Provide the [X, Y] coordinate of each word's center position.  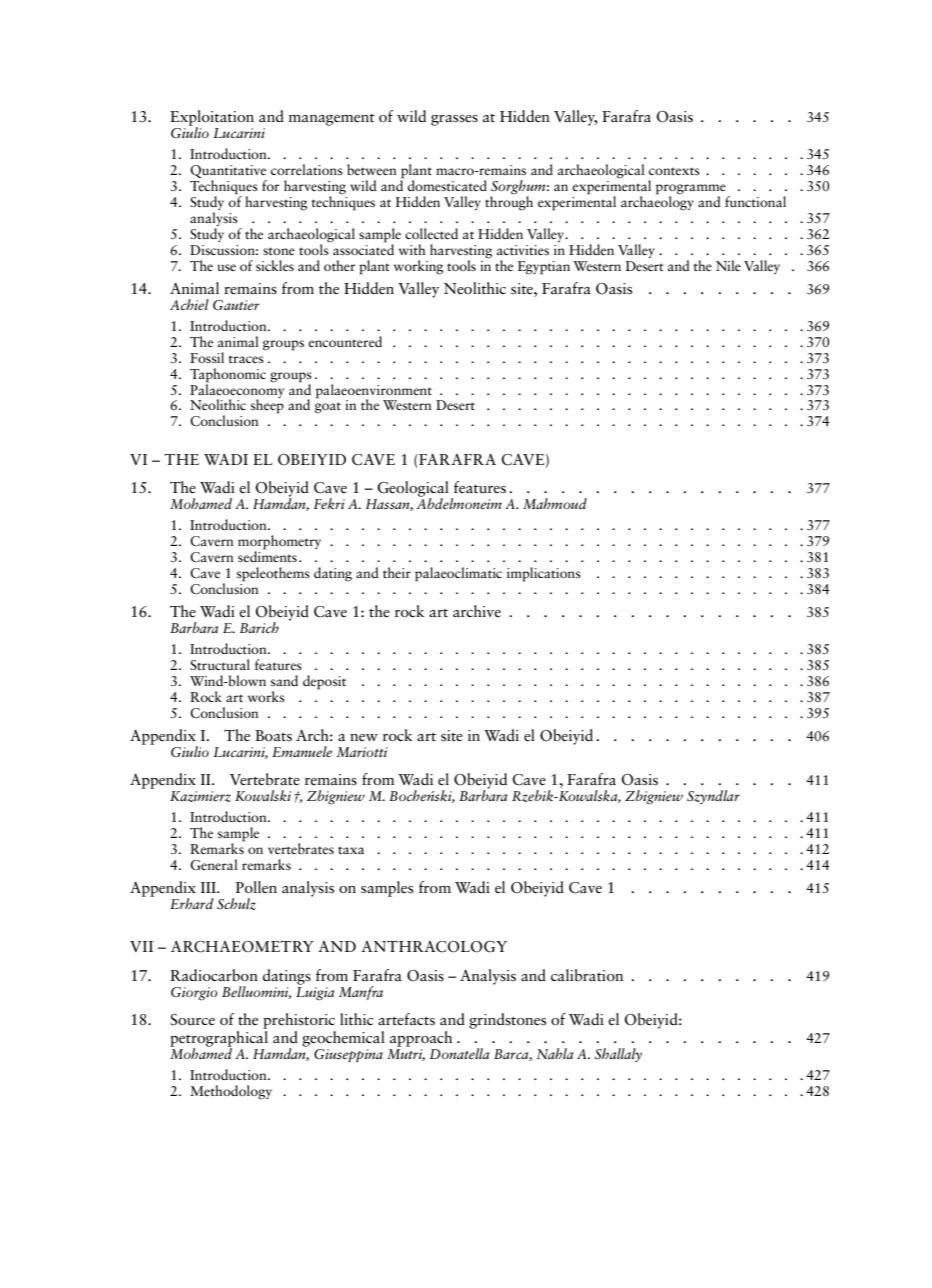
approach [421, 1039]
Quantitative [228, 173]
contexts [674, 171]
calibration [587, 975]
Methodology [231, 1092]
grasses [454, 120]
